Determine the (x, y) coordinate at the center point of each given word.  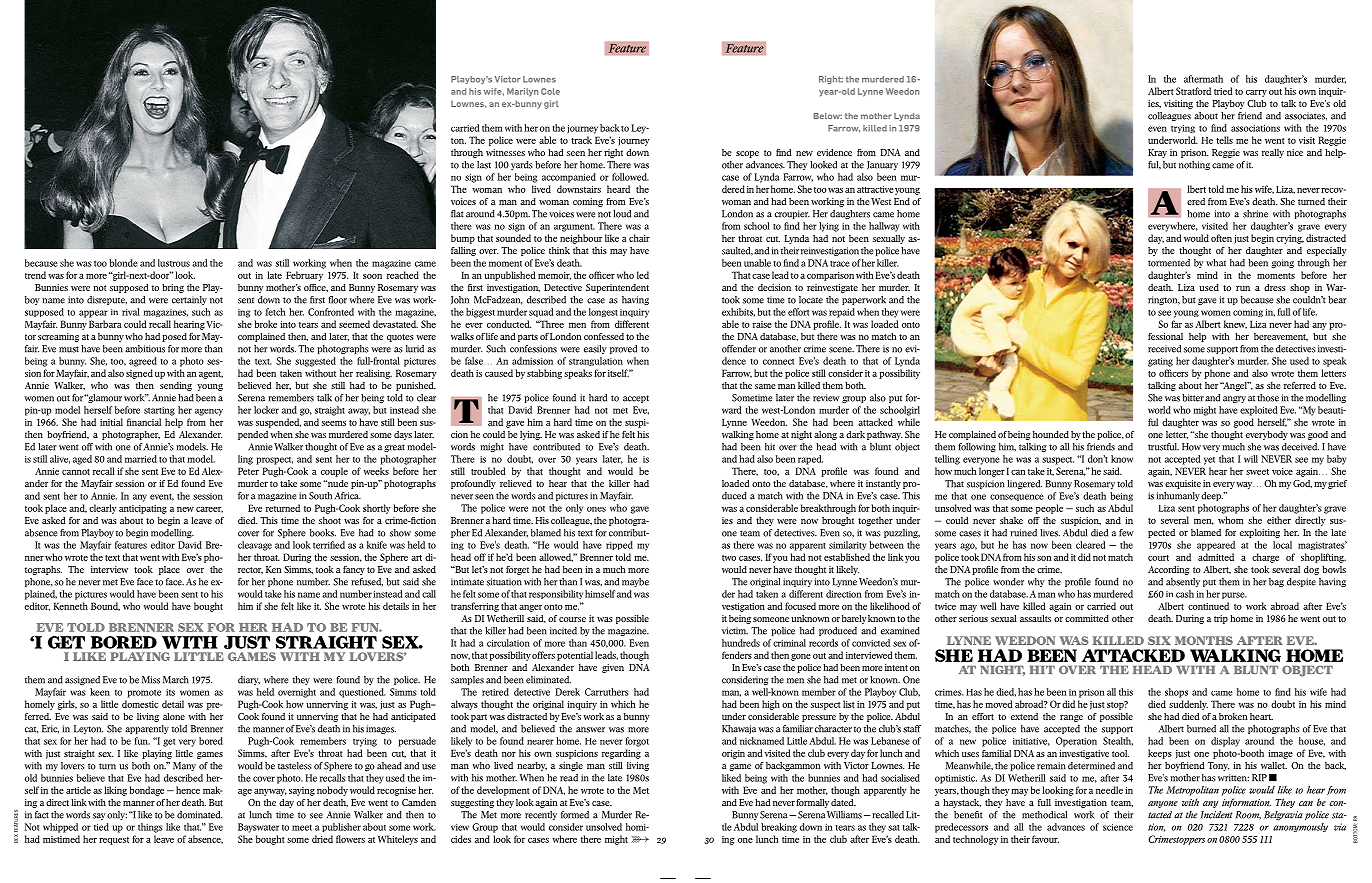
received (1164, 349)
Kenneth (70, 606)
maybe (635, 582)
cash (1185, 594)
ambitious (145, 349)
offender (739, 349)
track (581, 140)
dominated (199, 815)
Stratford (1193, 91)
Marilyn (522, 92)
